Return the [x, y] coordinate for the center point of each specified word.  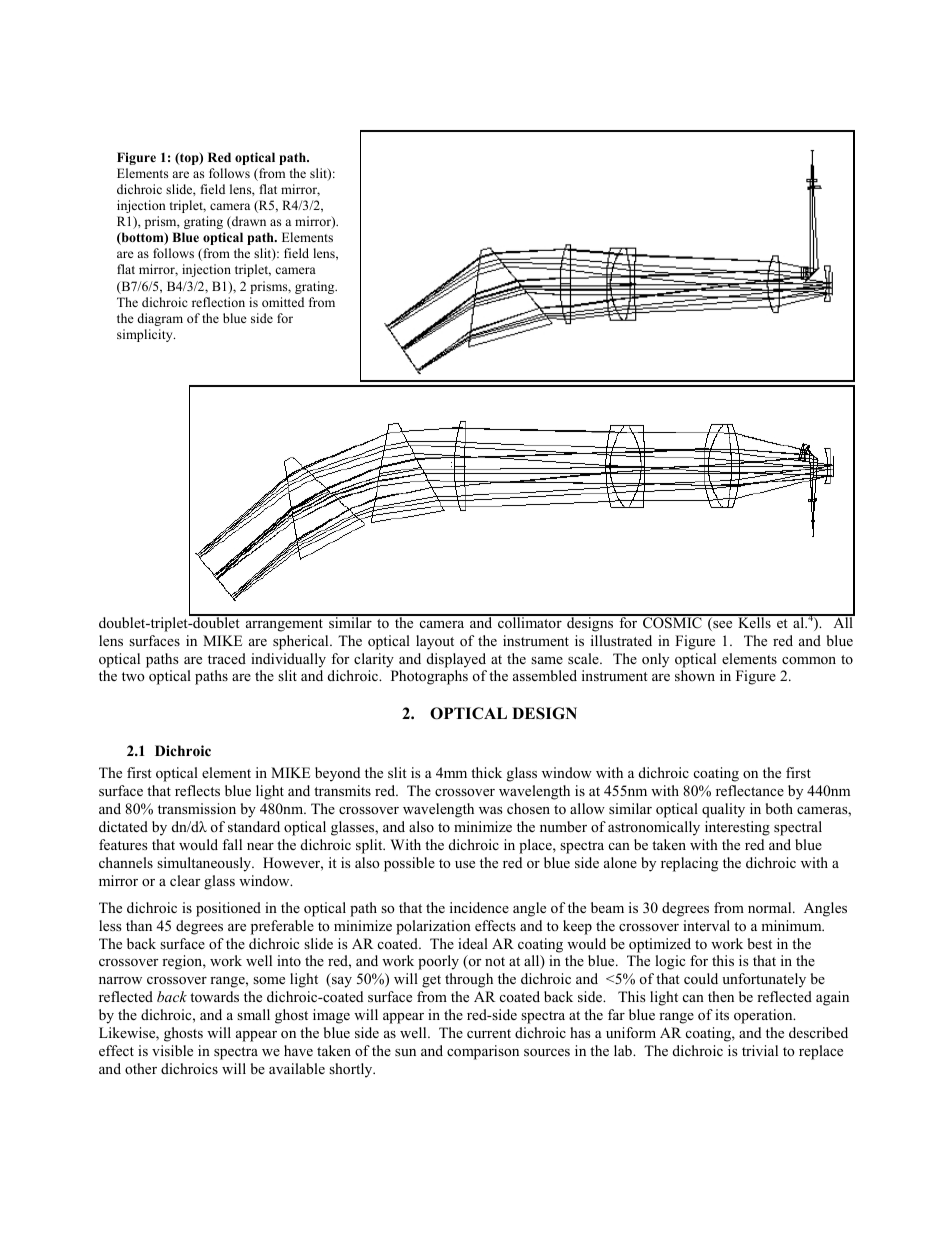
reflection [218, 302]
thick [486, 772]
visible [172, 1050]
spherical [302, 642]
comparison [483, 1052]
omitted [283, 302]
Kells [754, 621]
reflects [197, 790]
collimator [530, 621]
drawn [248, 222]
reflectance [750, 790]
